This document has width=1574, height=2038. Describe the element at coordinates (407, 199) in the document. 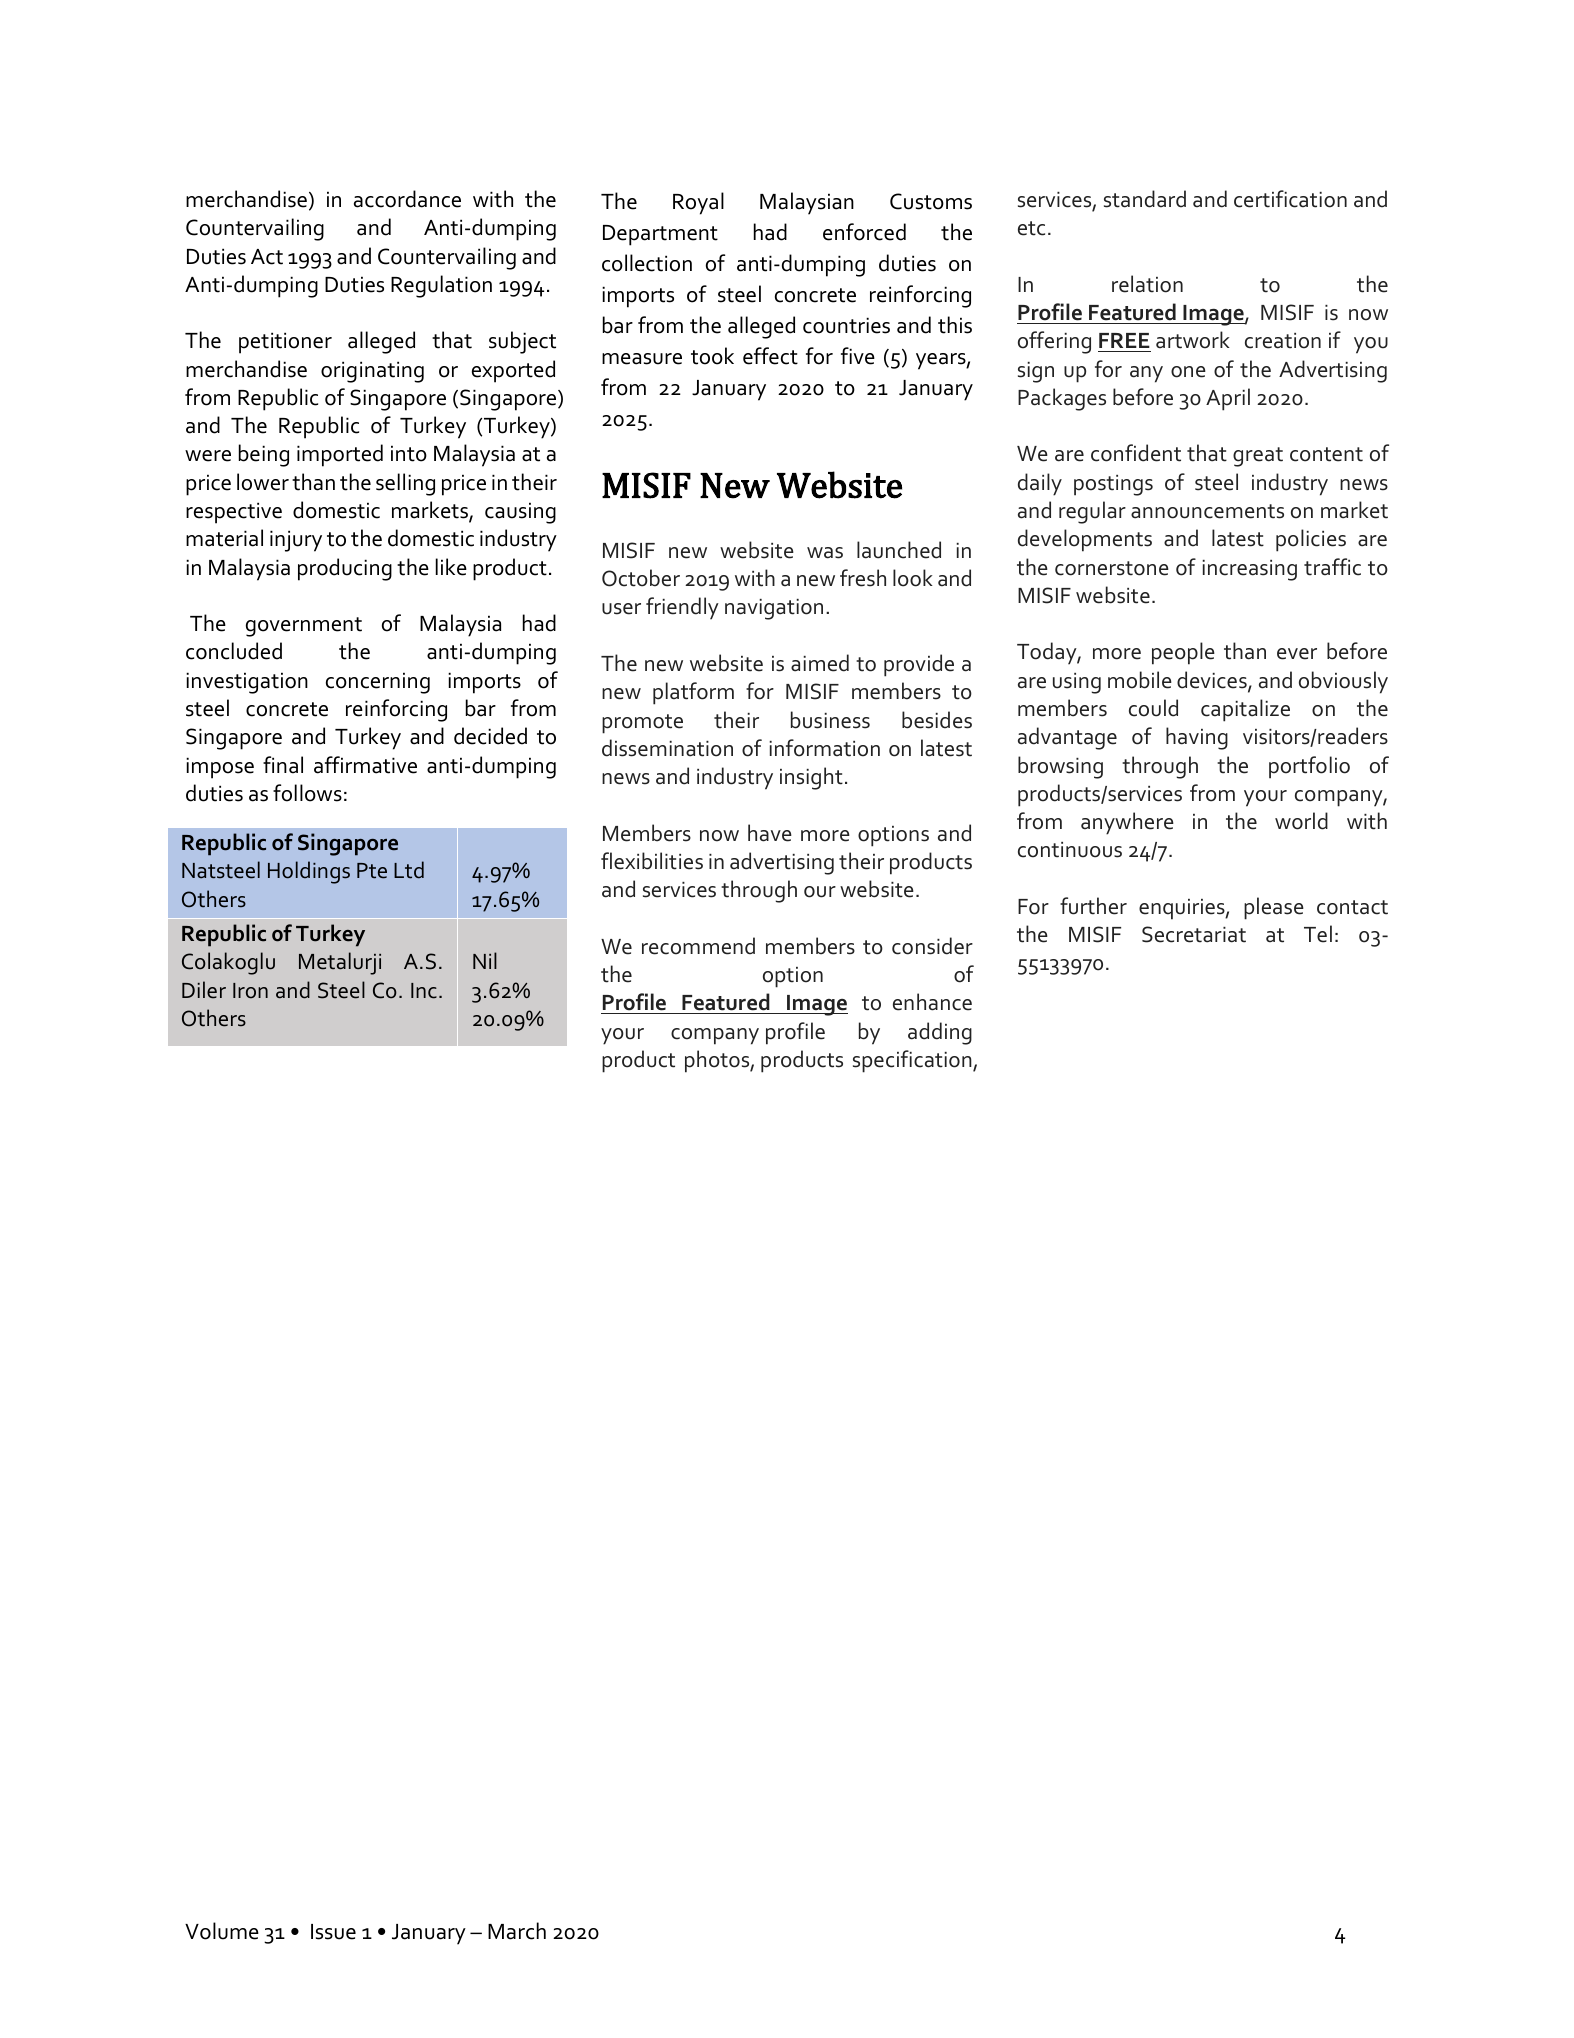

I see `accordance` at that location.
